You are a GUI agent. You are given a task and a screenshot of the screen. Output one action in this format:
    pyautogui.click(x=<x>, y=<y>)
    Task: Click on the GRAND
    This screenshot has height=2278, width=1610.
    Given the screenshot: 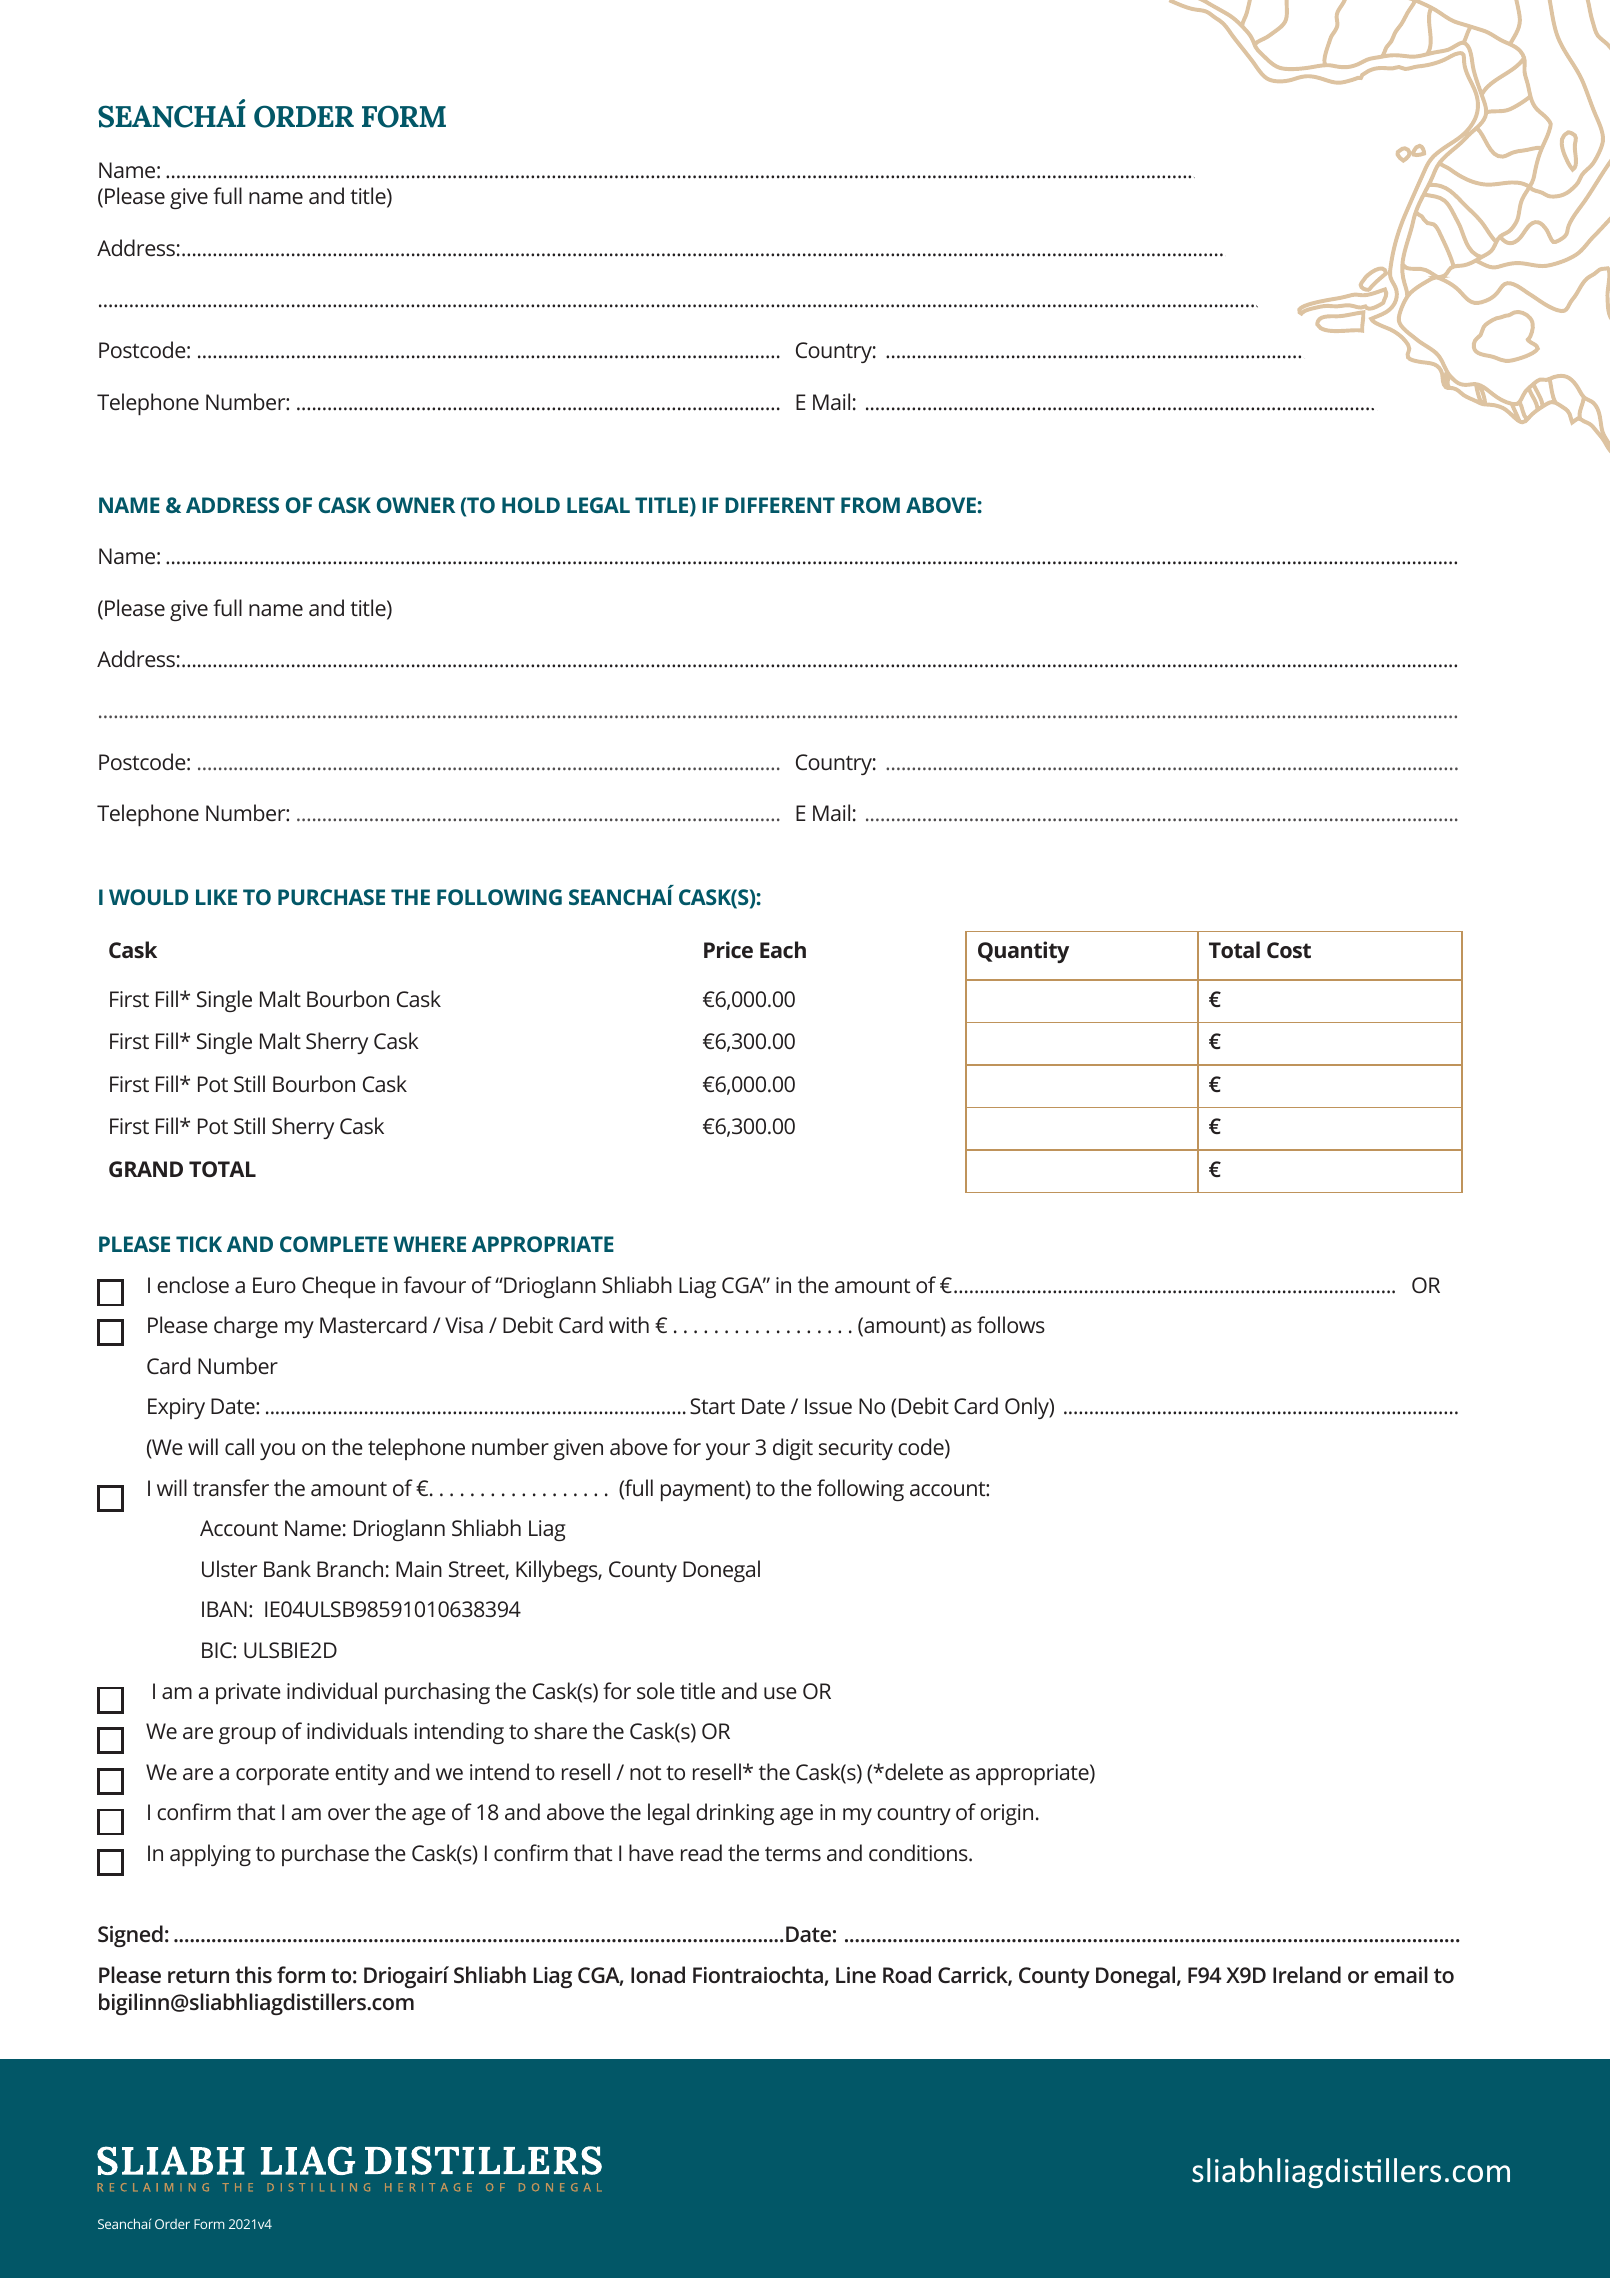 What is the action you would take?
    pyautogui.click(x=146, y=1169)
